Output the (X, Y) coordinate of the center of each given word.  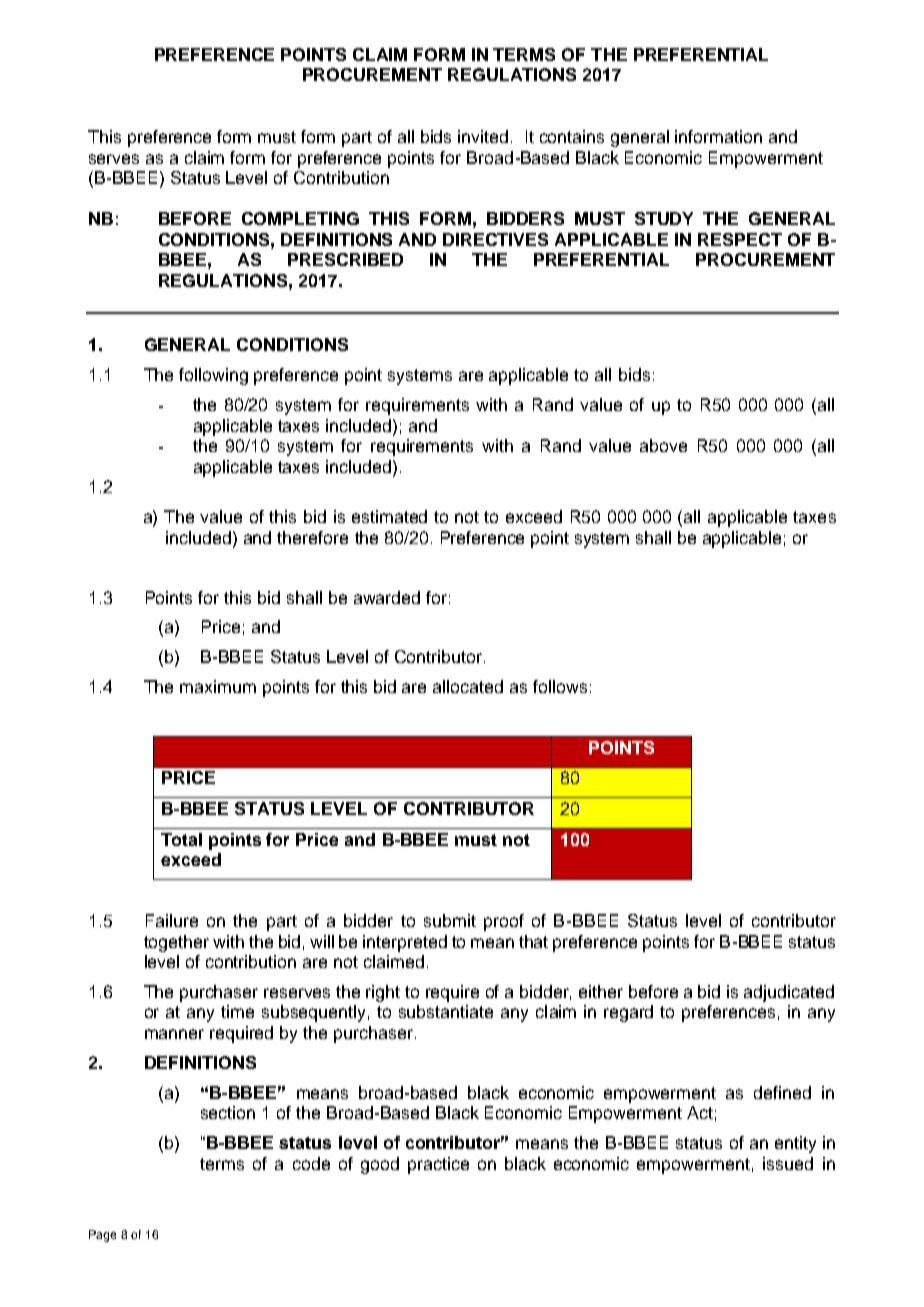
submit (450, 920)
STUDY (664, 218)
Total (181, 839)
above (663, 445)
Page (102, 1236)
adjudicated (789, 993)
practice (438, 1165)
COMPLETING (300, 218)
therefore (312, 537)
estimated (389, 516)
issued (788, 1163)
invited (483, 136)
